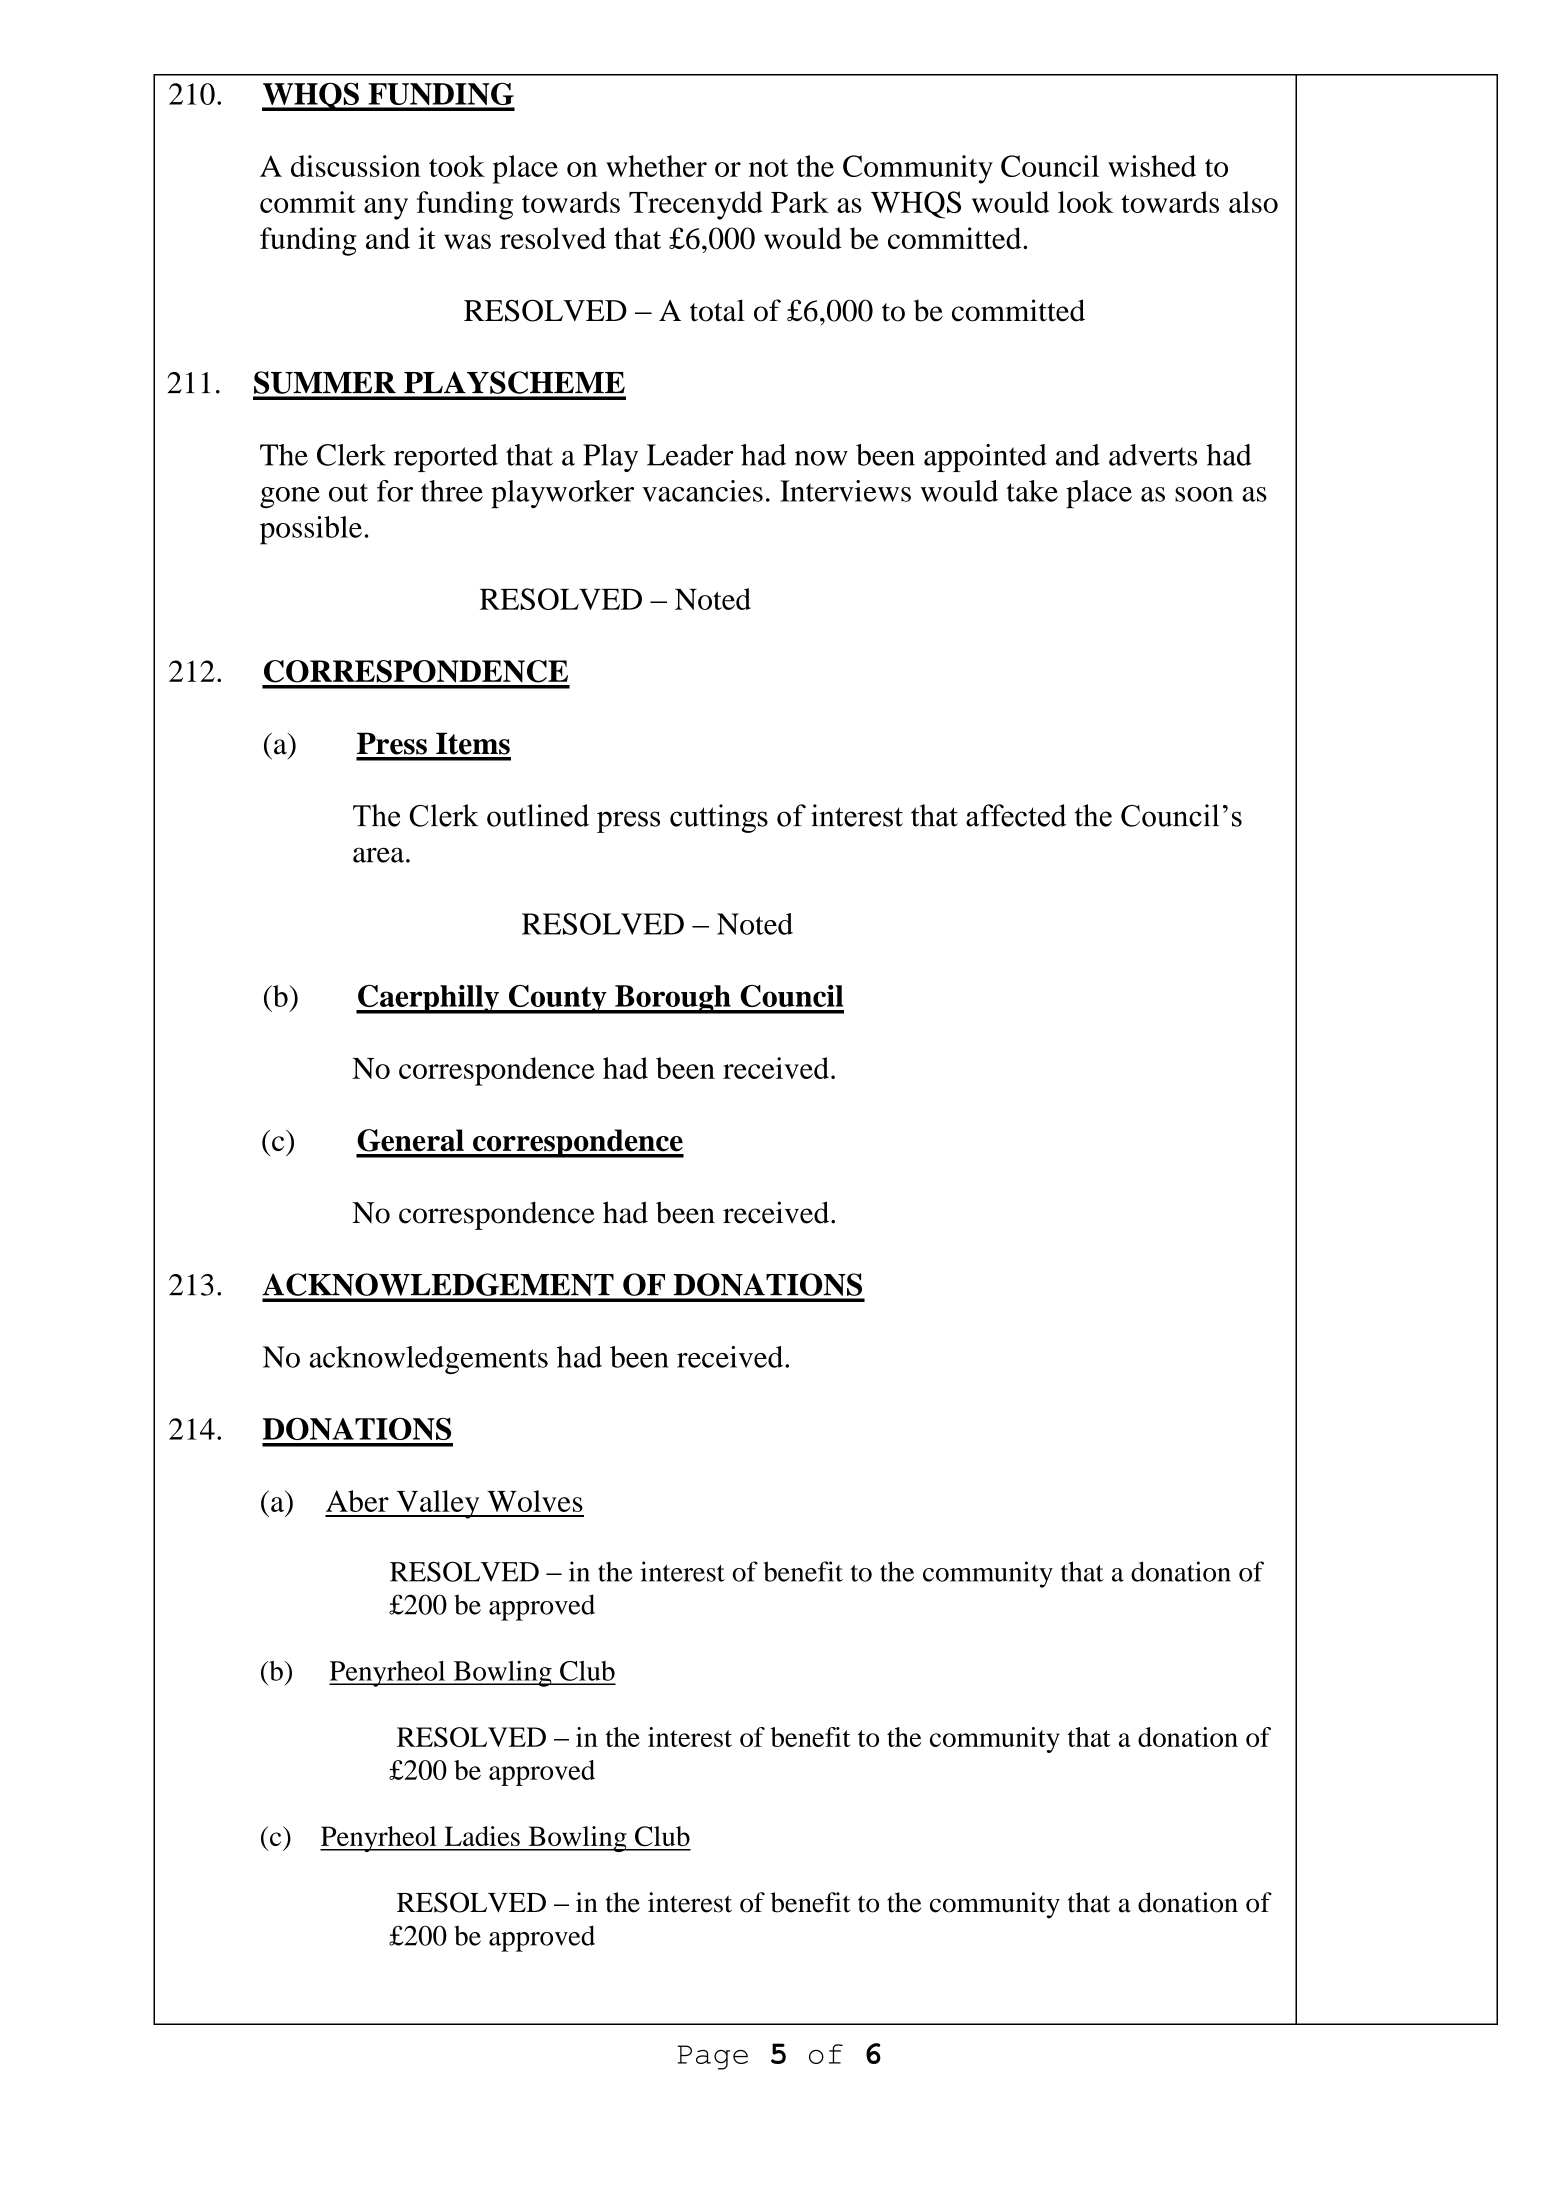 The height and width of the document is (2201, 1557). I want to click on affected, so click(1016, 815).
